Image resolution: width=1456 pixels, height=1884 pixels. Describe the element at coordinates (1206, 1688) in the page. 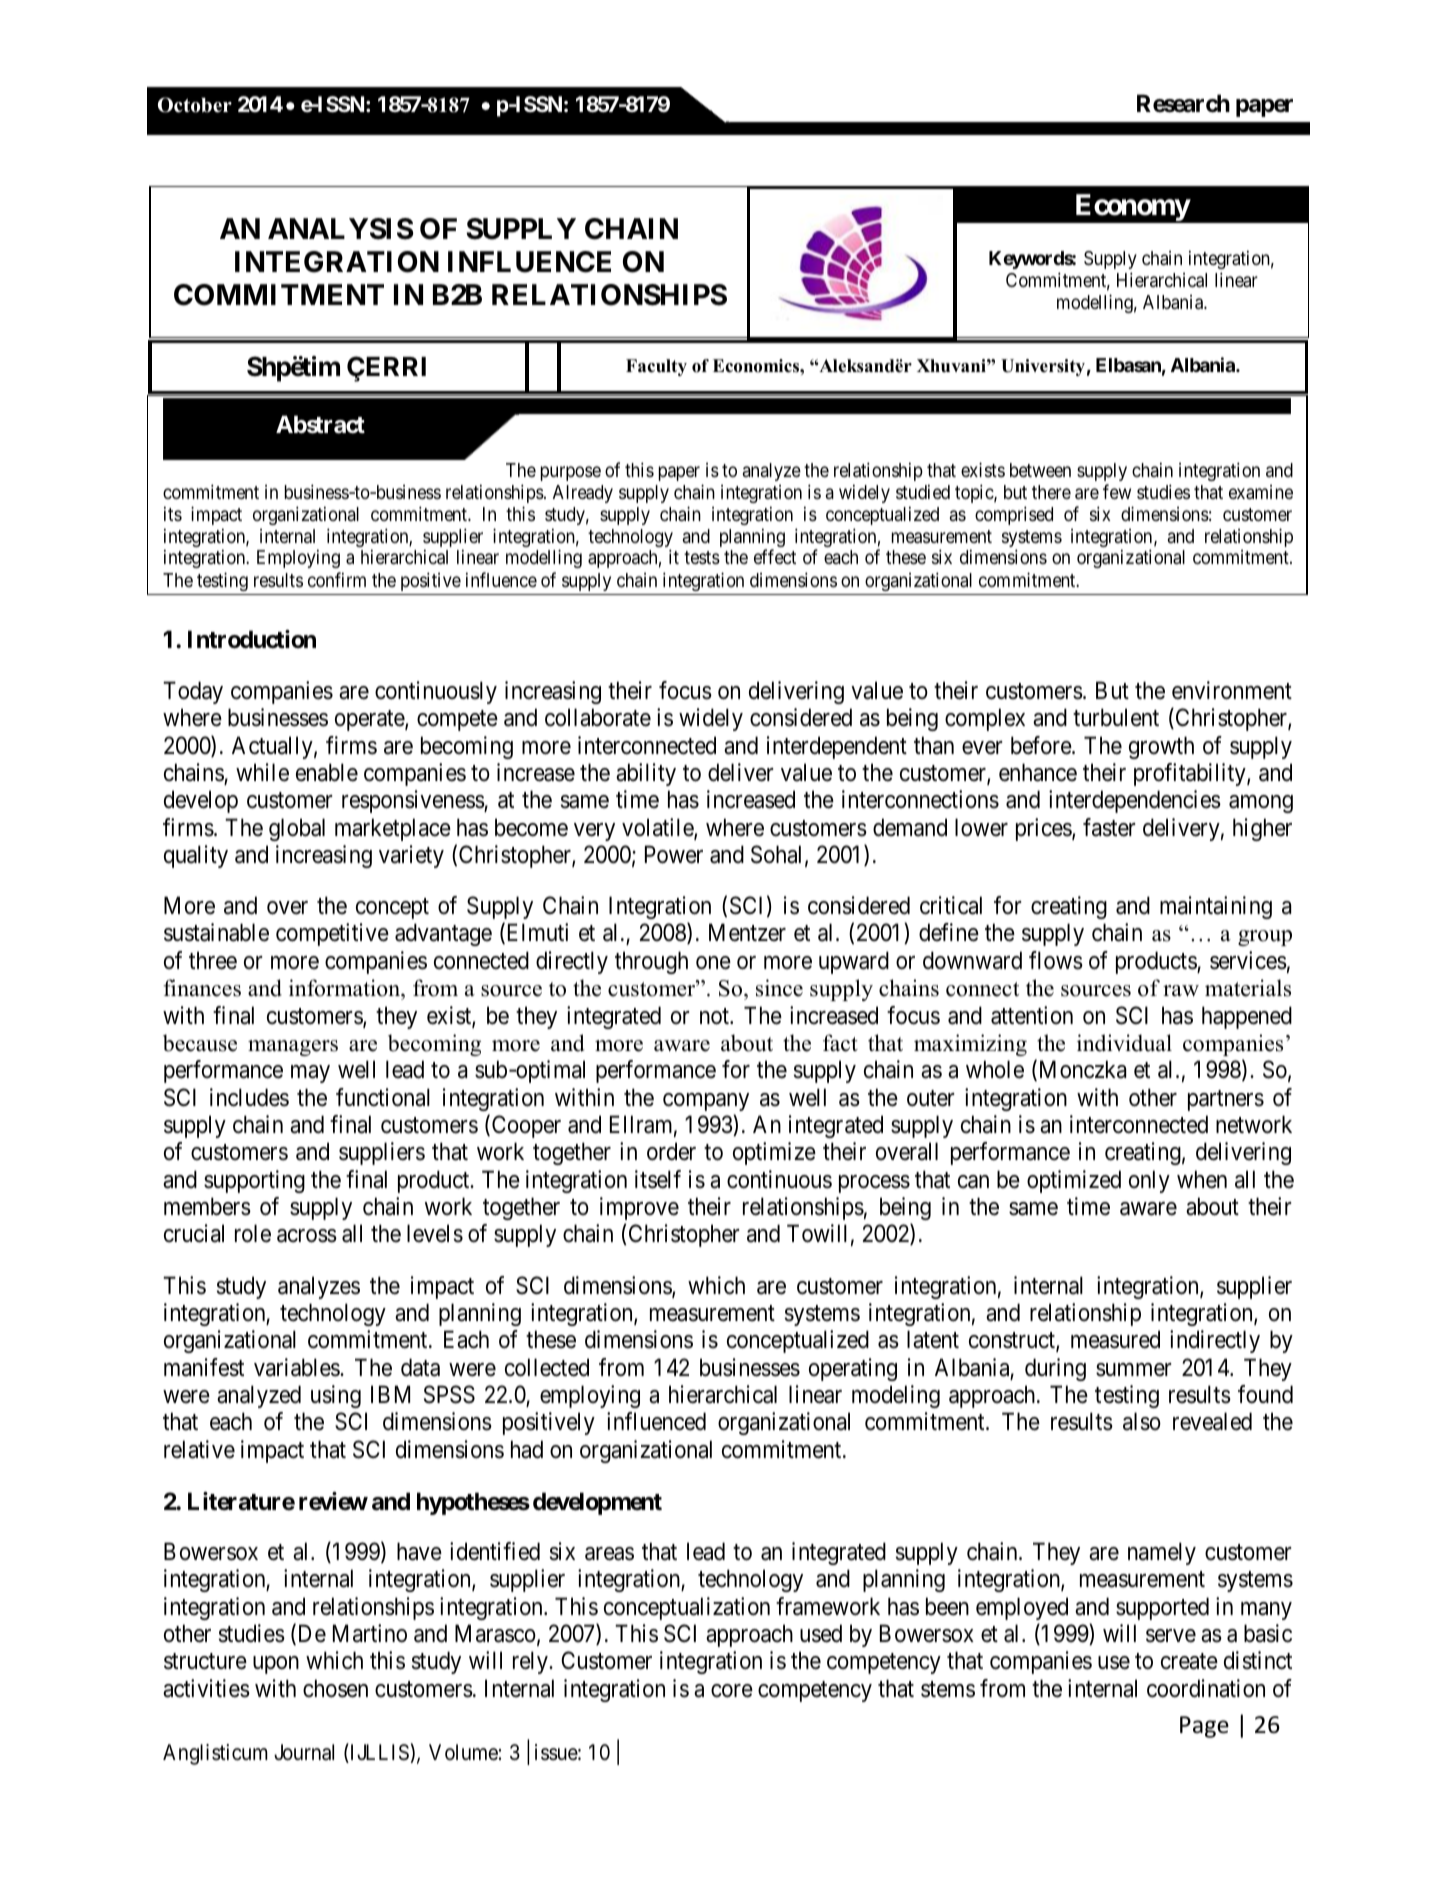

I see `coordination` at that location.
